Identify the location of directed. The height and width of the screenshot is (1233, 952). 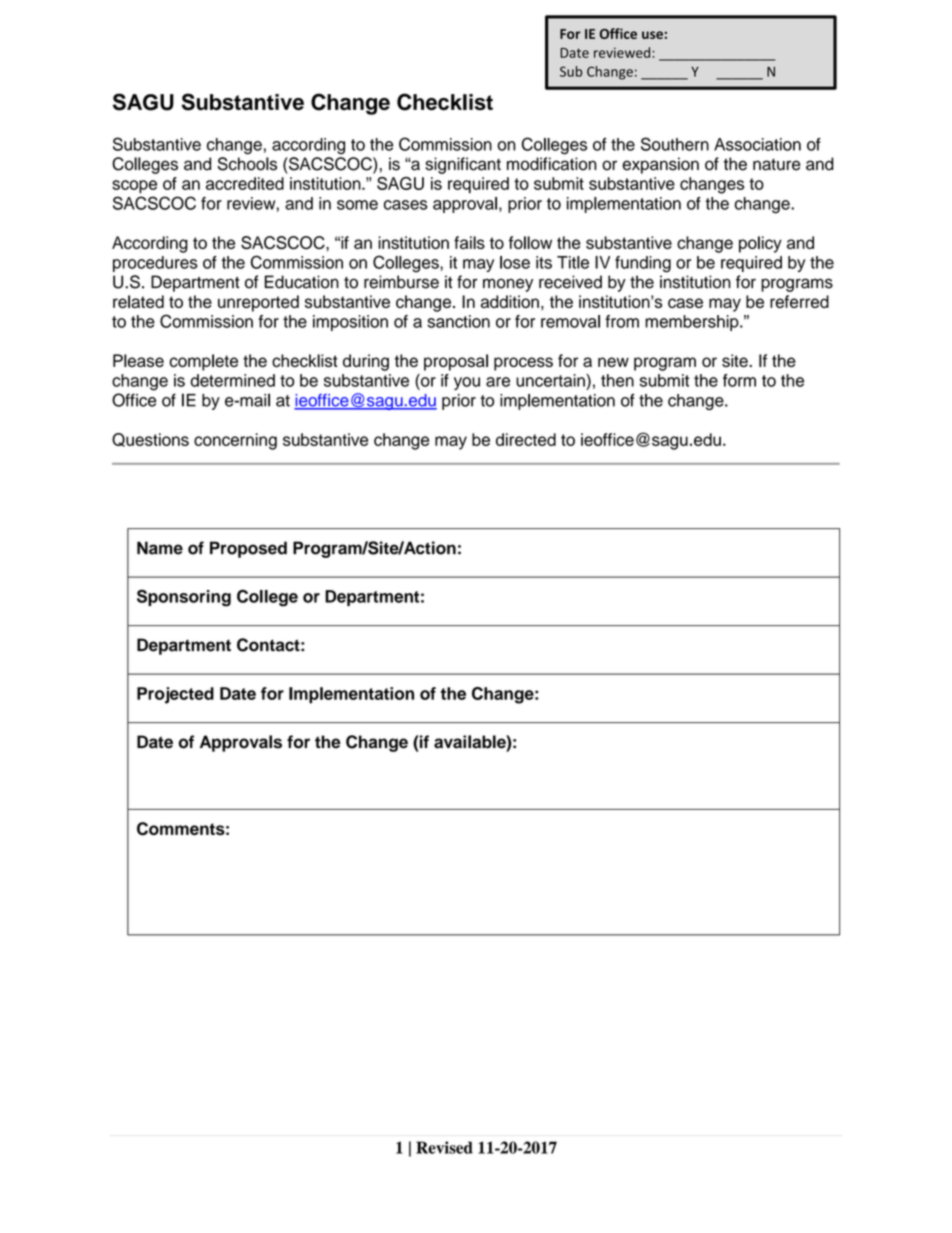
(526, 439).
